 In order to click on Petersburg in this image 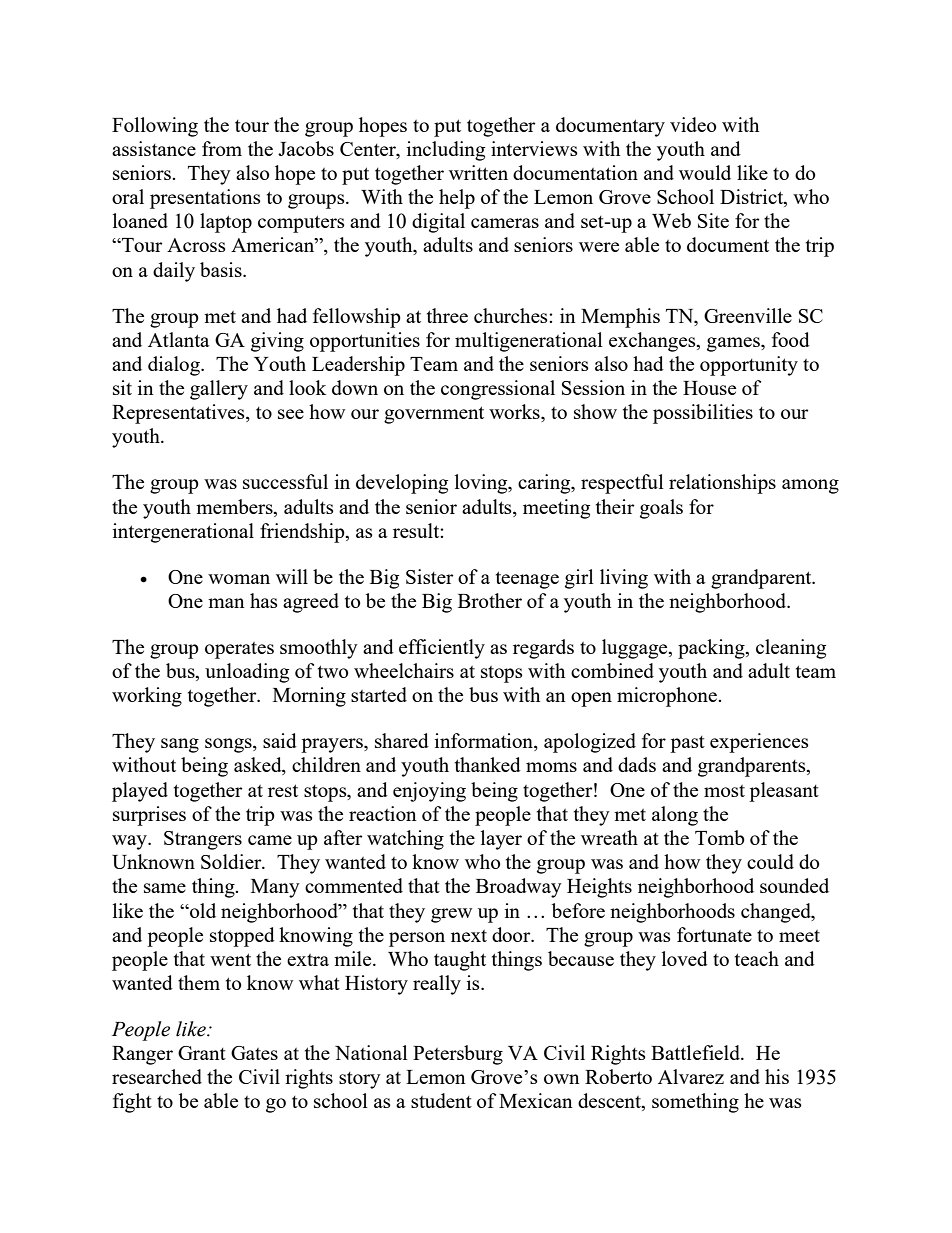, I will do `click(458, 1055)`.
